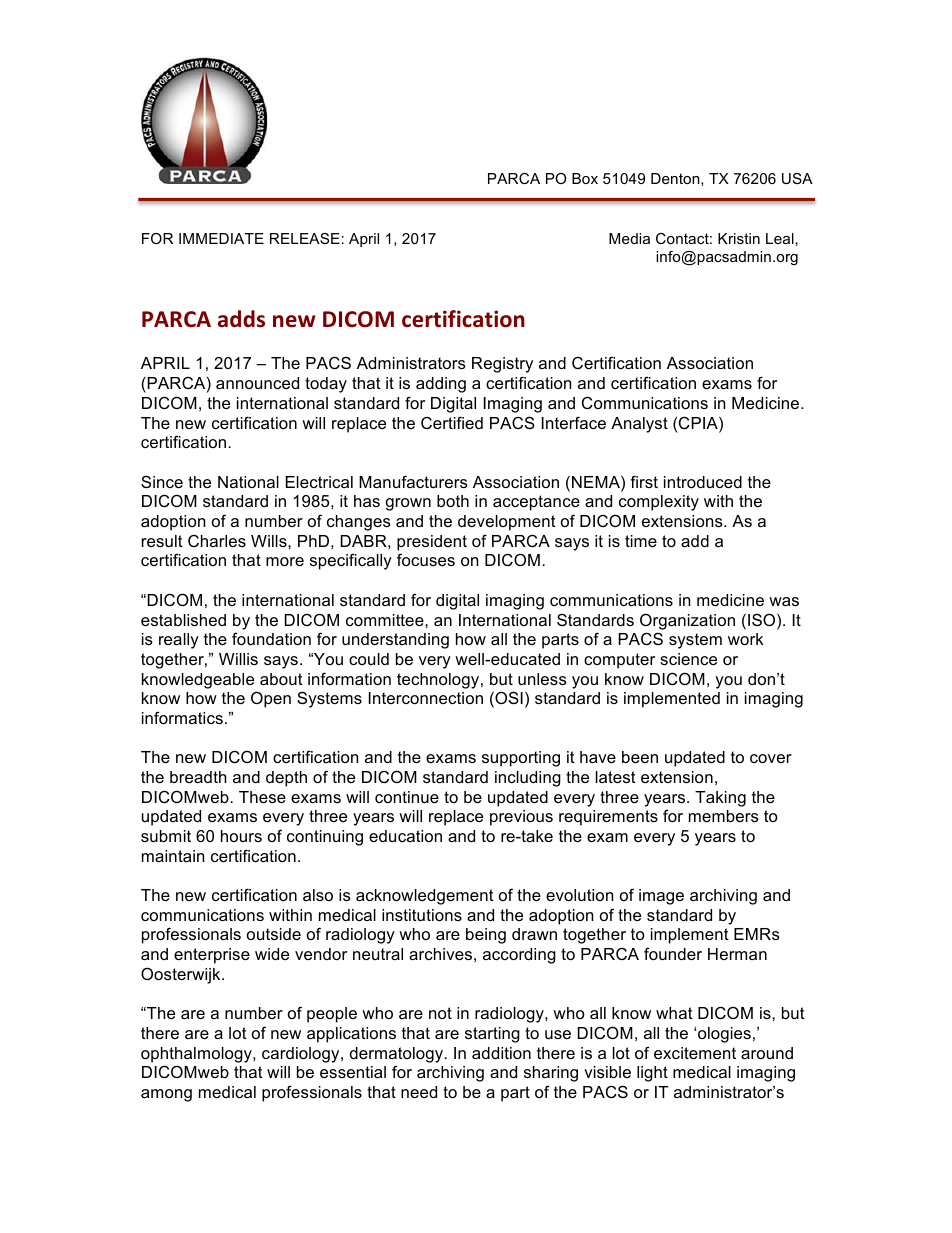 The image size is (952, 1233). Describe the element at coordinates (217, 541) in the document. I see `Charles` at that location.
